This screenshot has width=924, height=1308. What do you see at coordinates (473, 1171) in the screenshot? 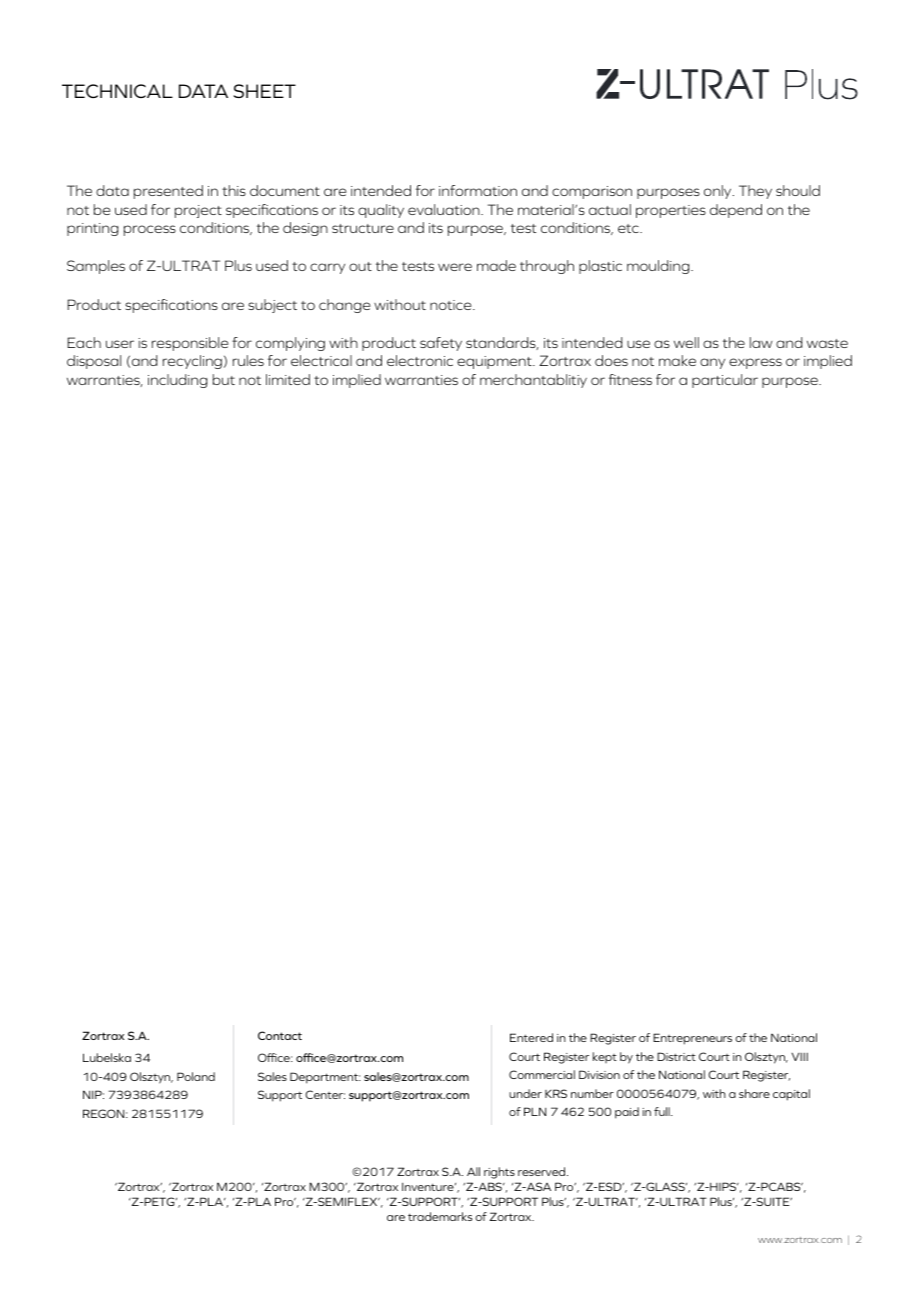
I see `All` at bounding box center [473, 1171].
